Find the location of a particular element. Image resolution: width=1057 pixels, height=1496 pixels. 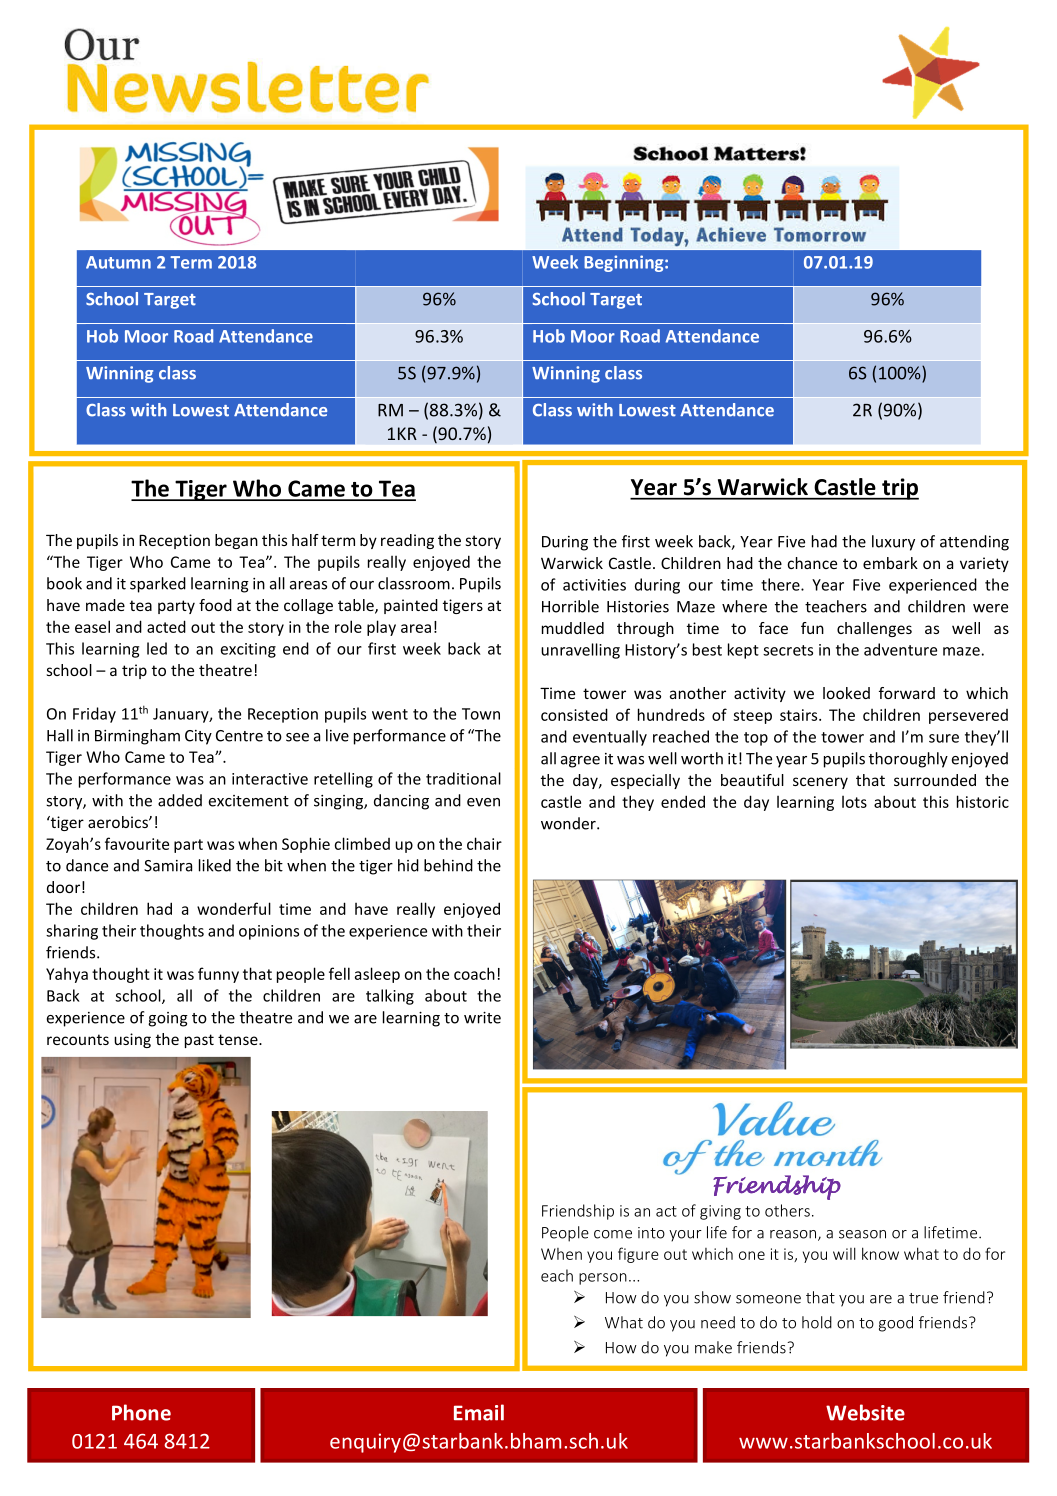

Website is located at coordinates (865, 1412).
